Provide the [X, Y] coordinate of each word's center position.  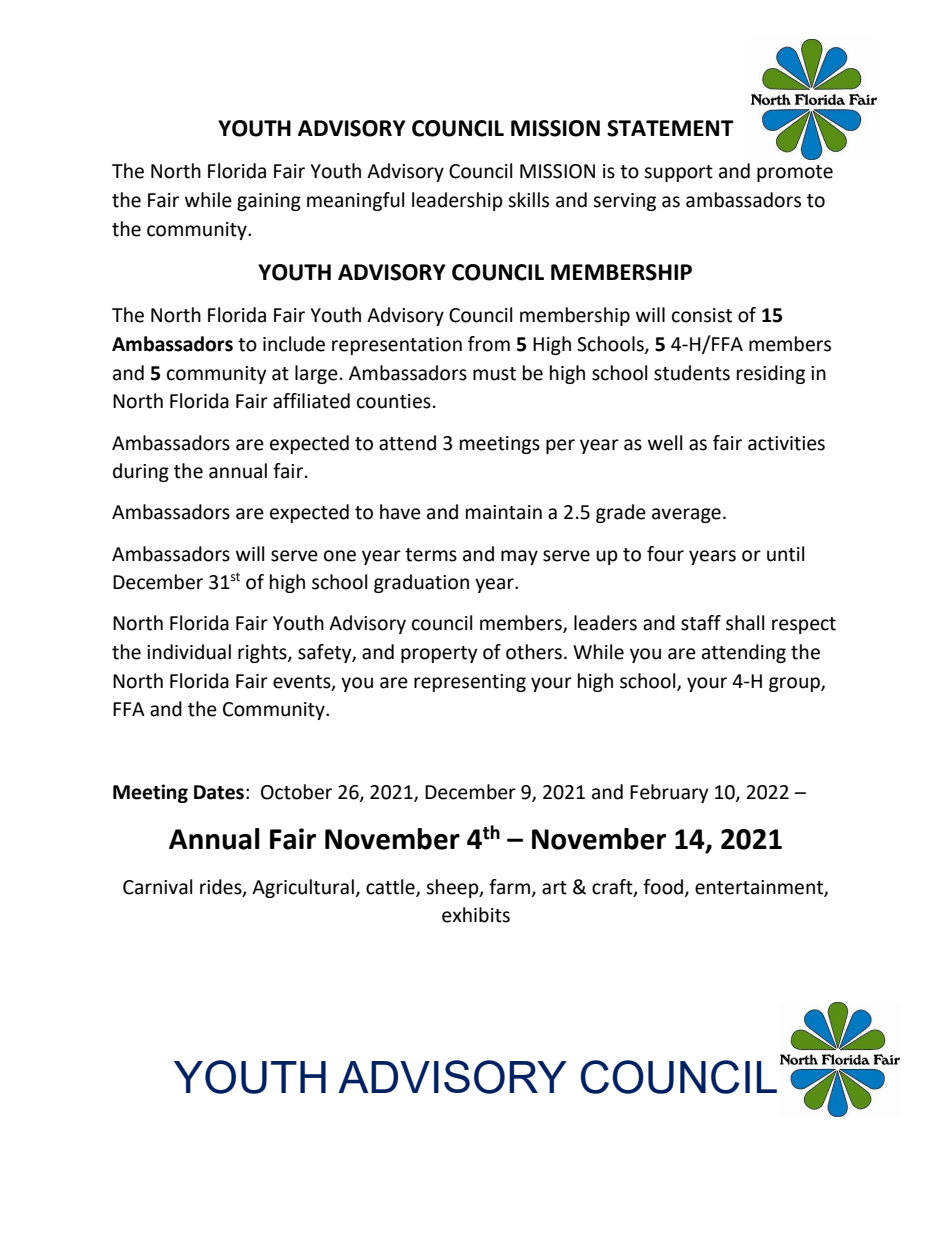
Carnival [157, 887]
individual [189, 652]
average [686, 515]
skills [528, 200]
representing [470, 683]
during [141, 472]
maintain [504, 512]
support [678, 173]
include [294, 344]
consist [702, 315]
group [795, 684]
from [489, 344]
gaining [269, 202]
